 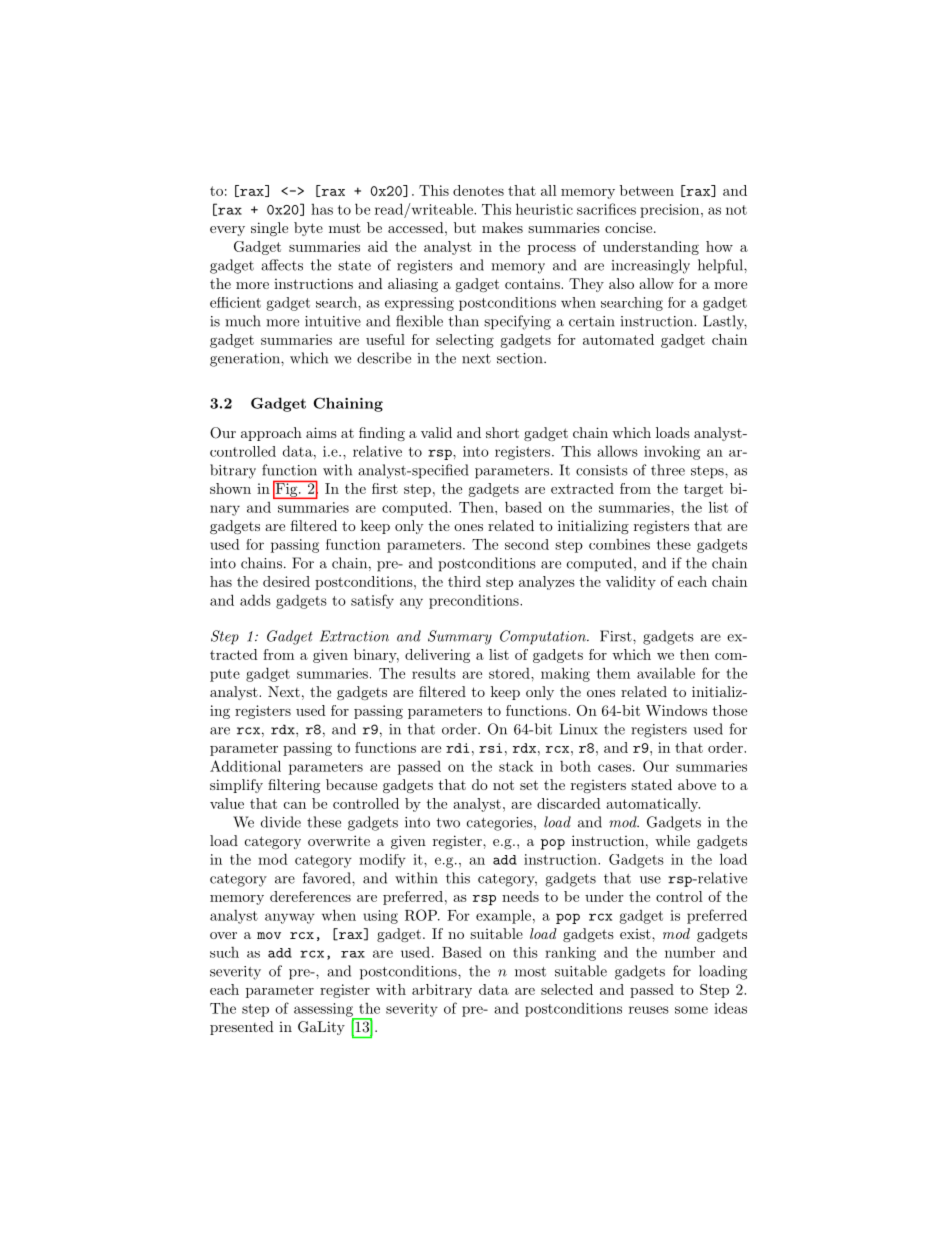 I want to click on can, so click(x=295, y=805).
